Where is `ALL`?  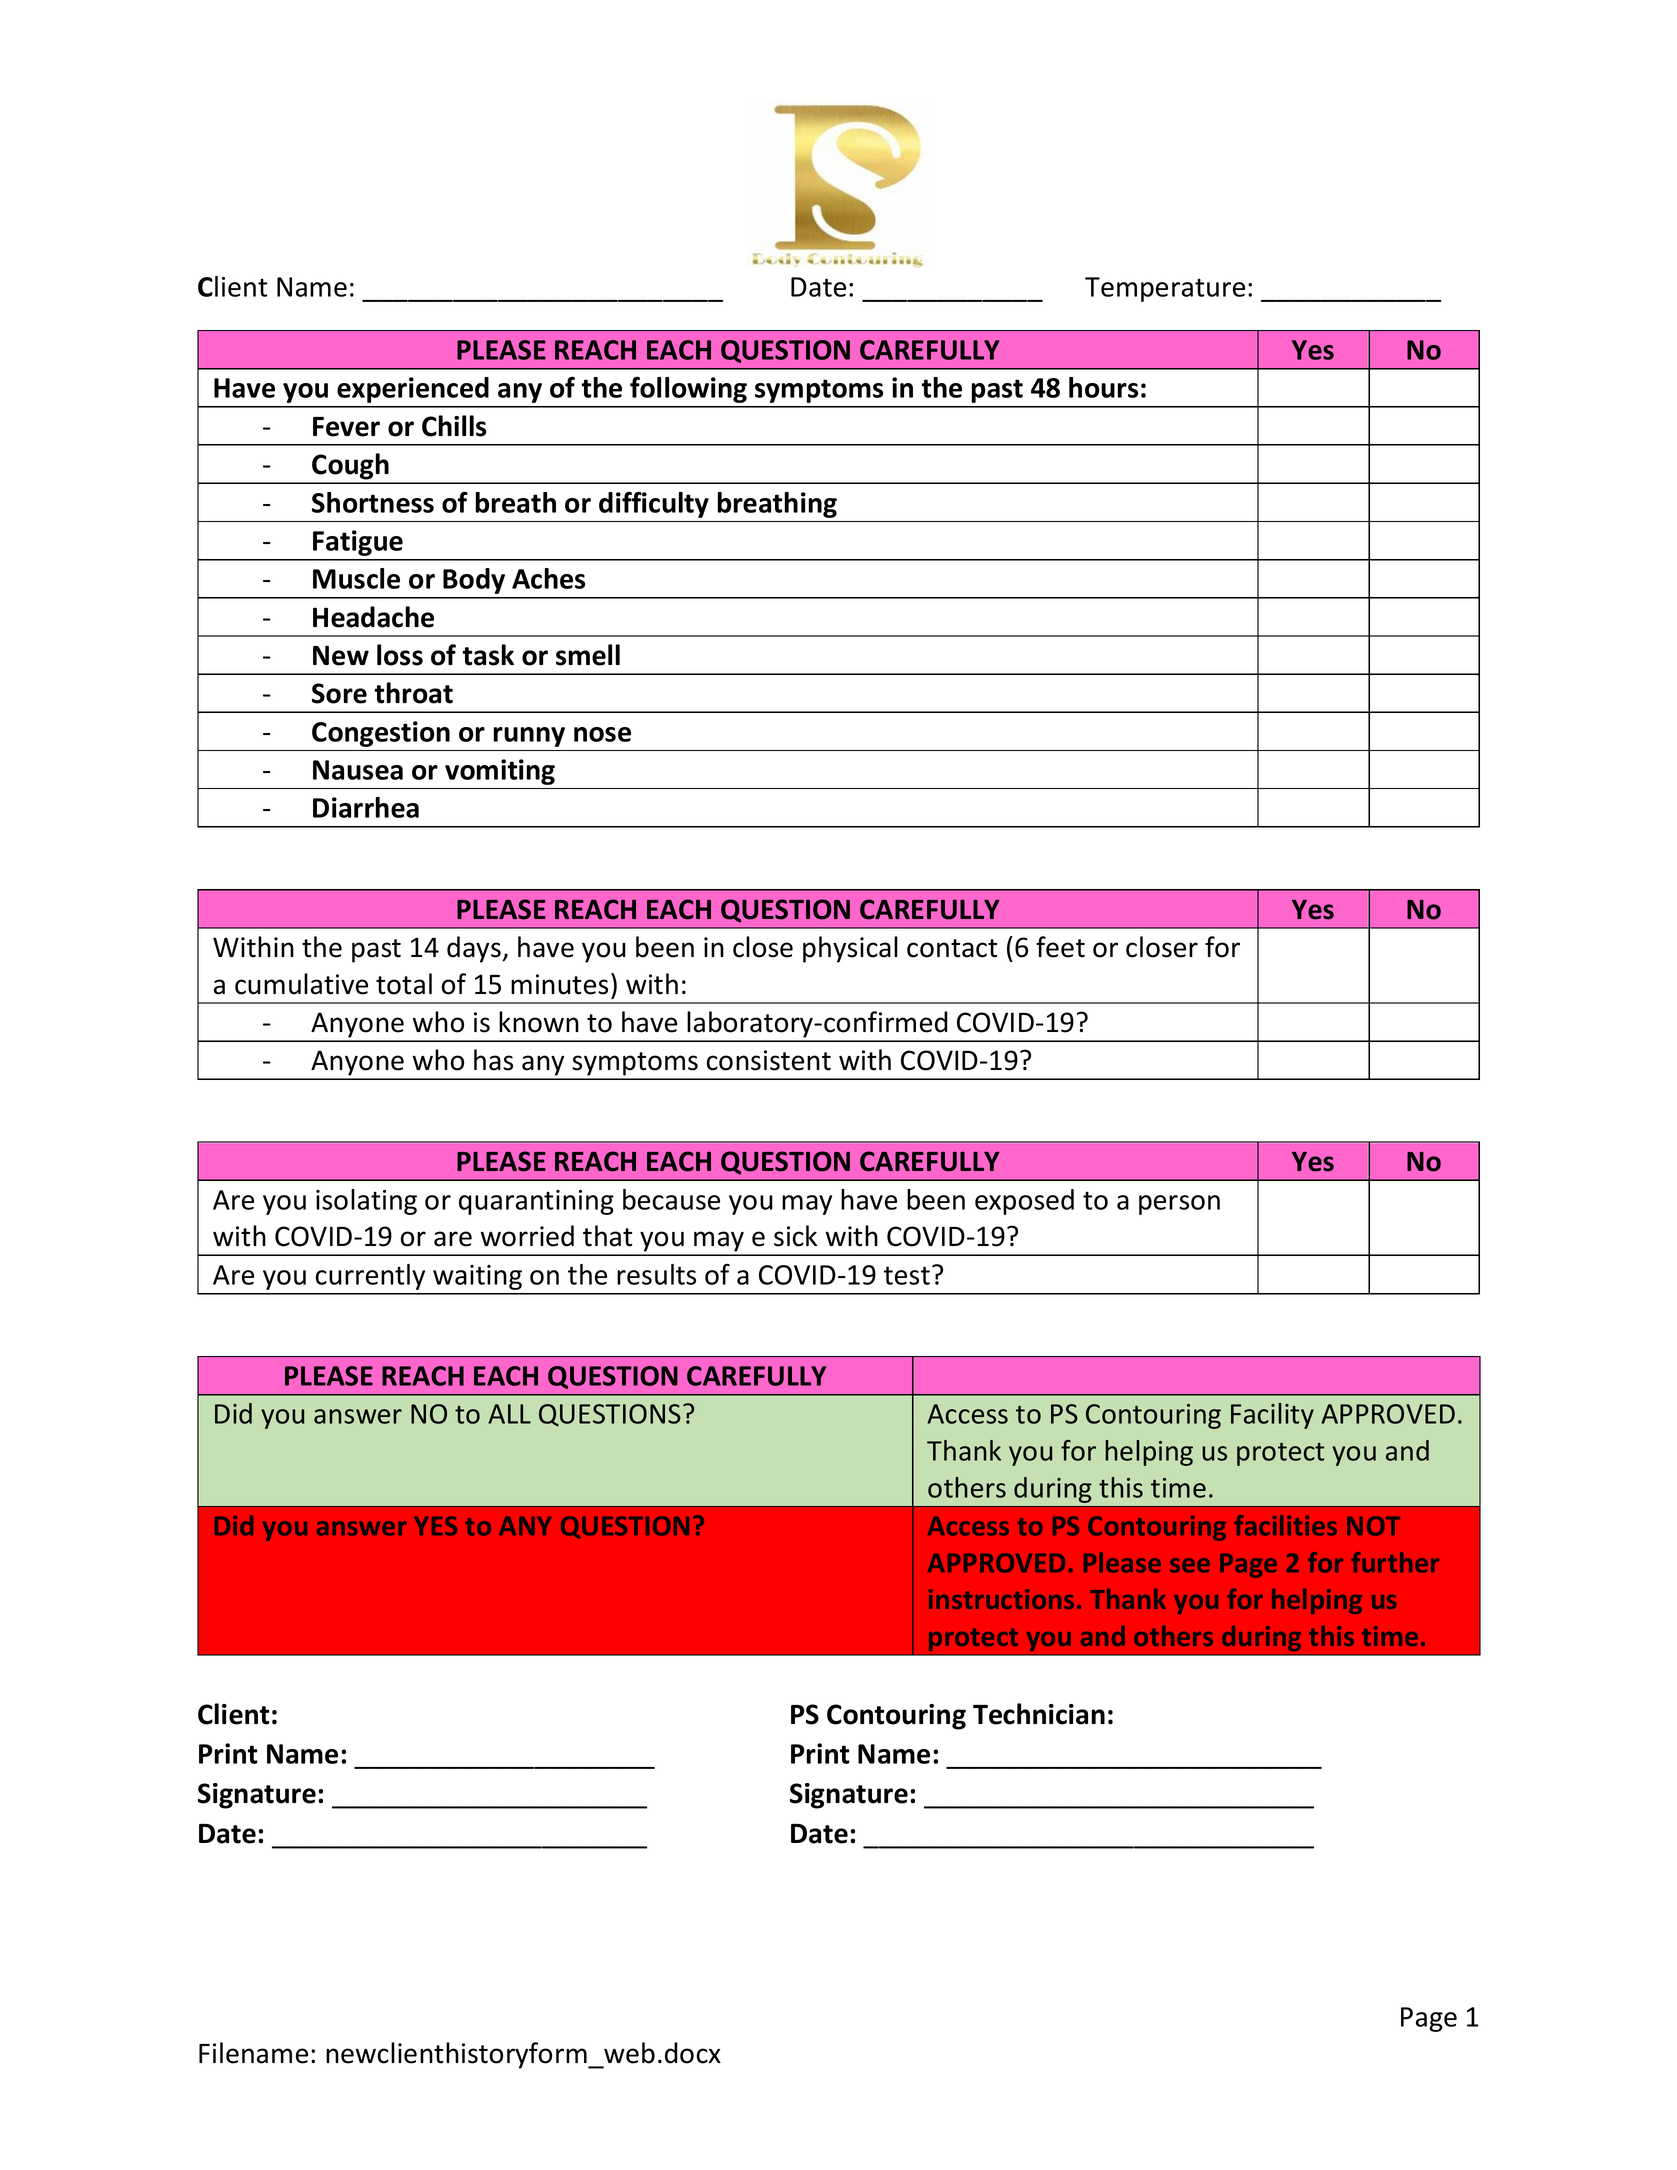
ALL is located at coordinates (509, 1414).
